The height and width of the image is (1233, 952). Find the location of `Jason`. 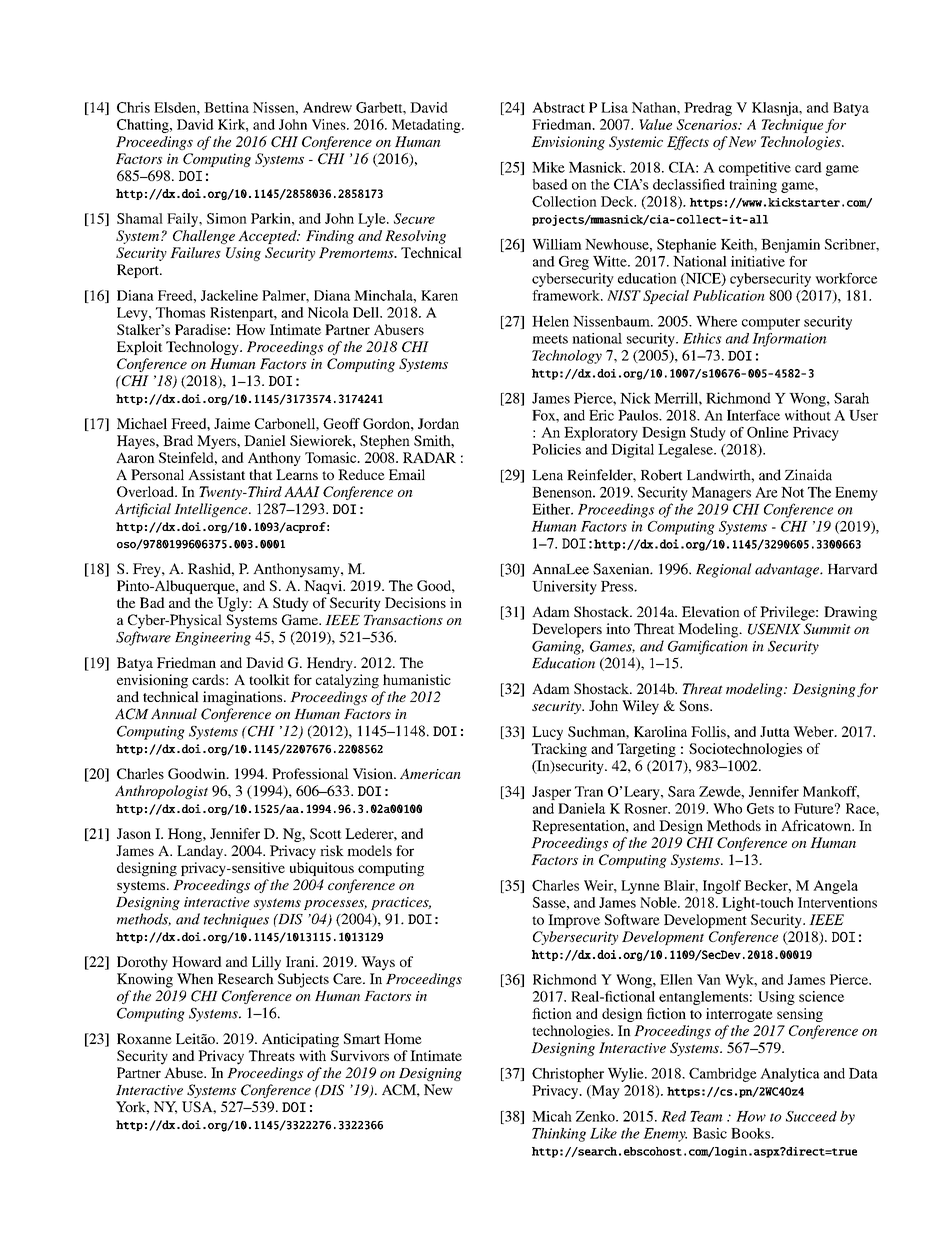

Jason is located at coordinates (134, 833).
